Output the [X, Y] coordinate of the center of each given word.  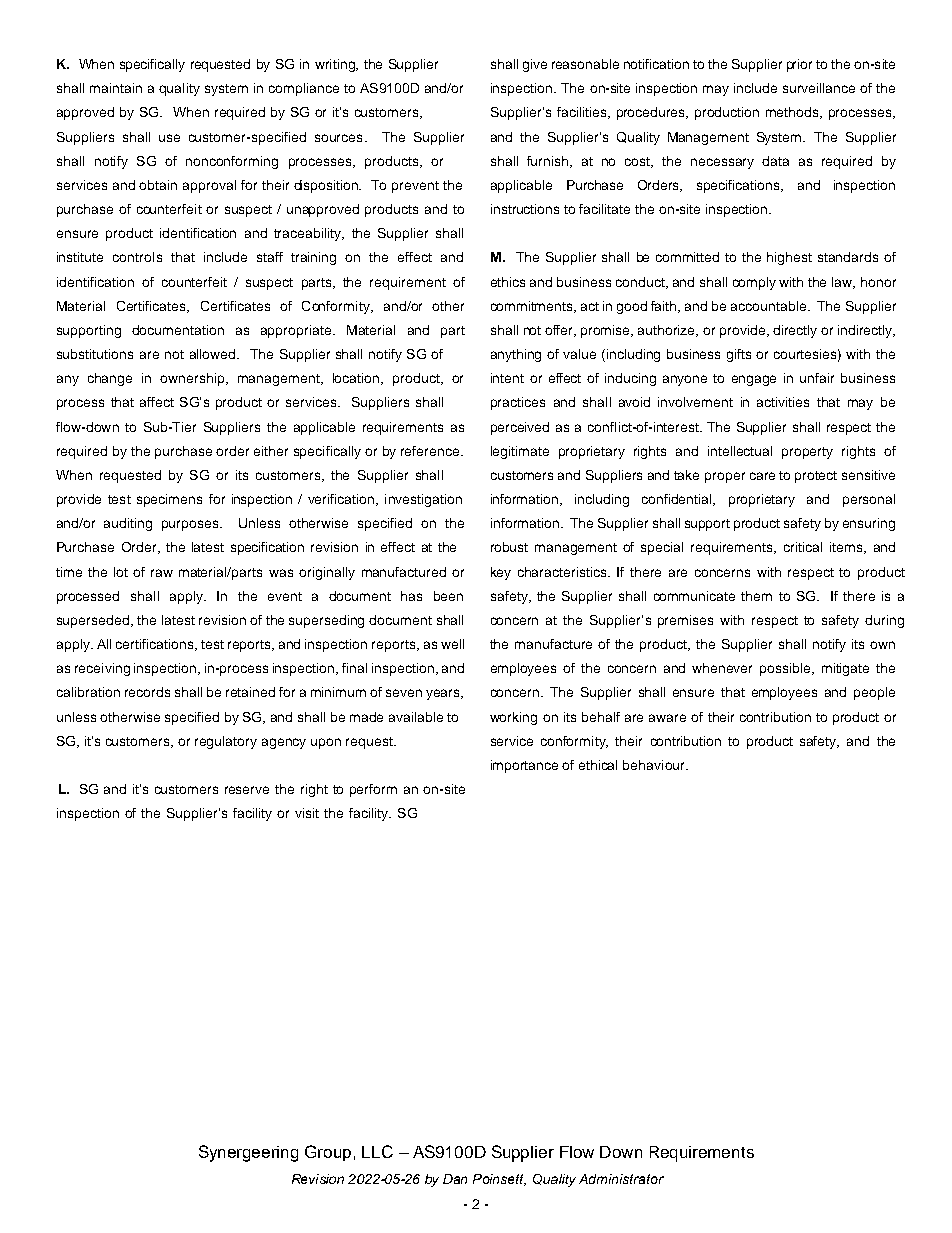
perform [373, 790]
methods [793, 113]
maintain [116, 88]
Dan [455, 1179]
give [535, 65]
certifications [156, 645]
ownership [193, 379]
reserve [247, 790]
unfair [817, 378]
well [452, 644]
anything [516, 355]
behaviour [655, 765]
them [756, 596]
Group [328, 1153]
